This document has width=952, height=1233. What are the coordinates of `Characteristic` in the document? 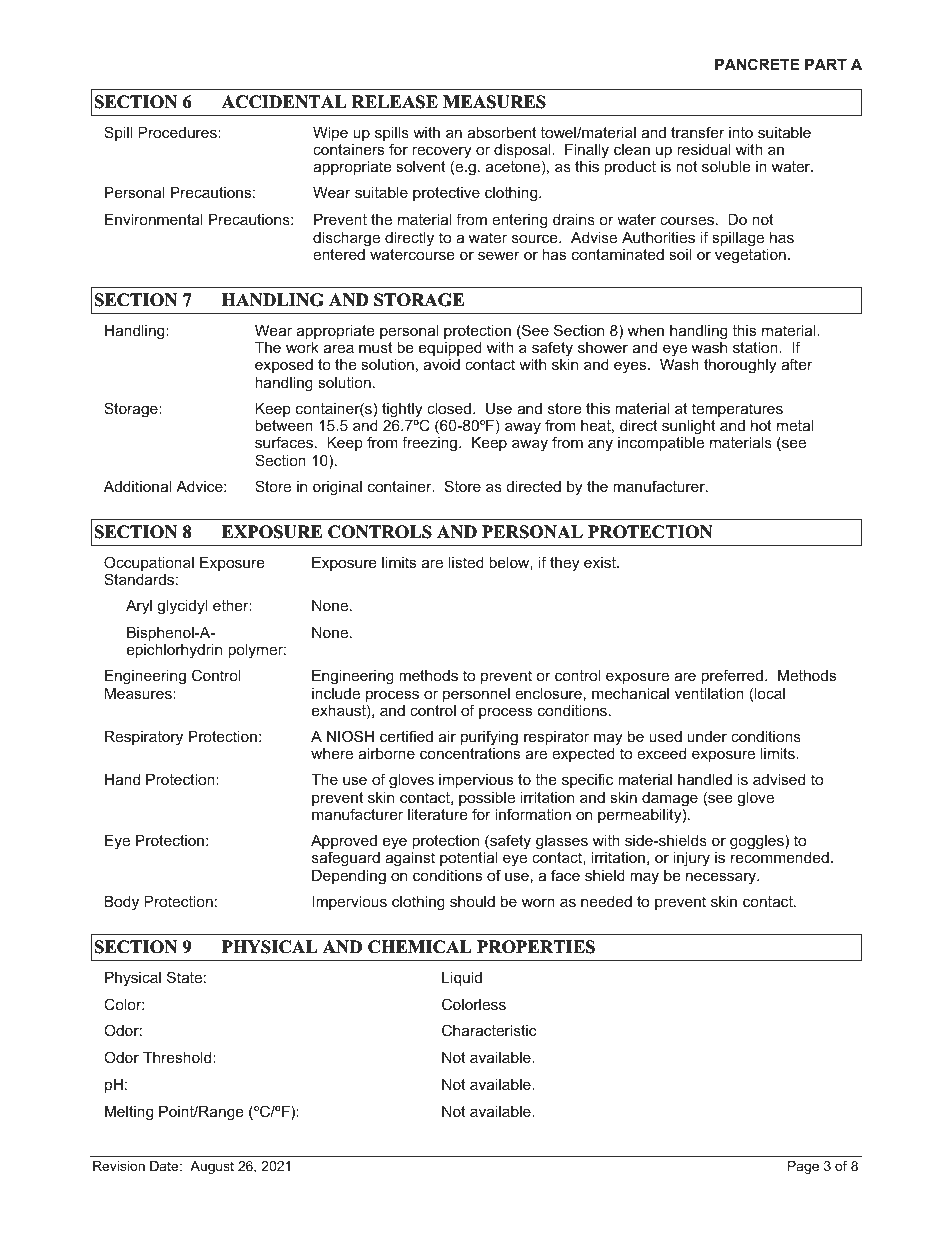 It's located at (489, 1030).
